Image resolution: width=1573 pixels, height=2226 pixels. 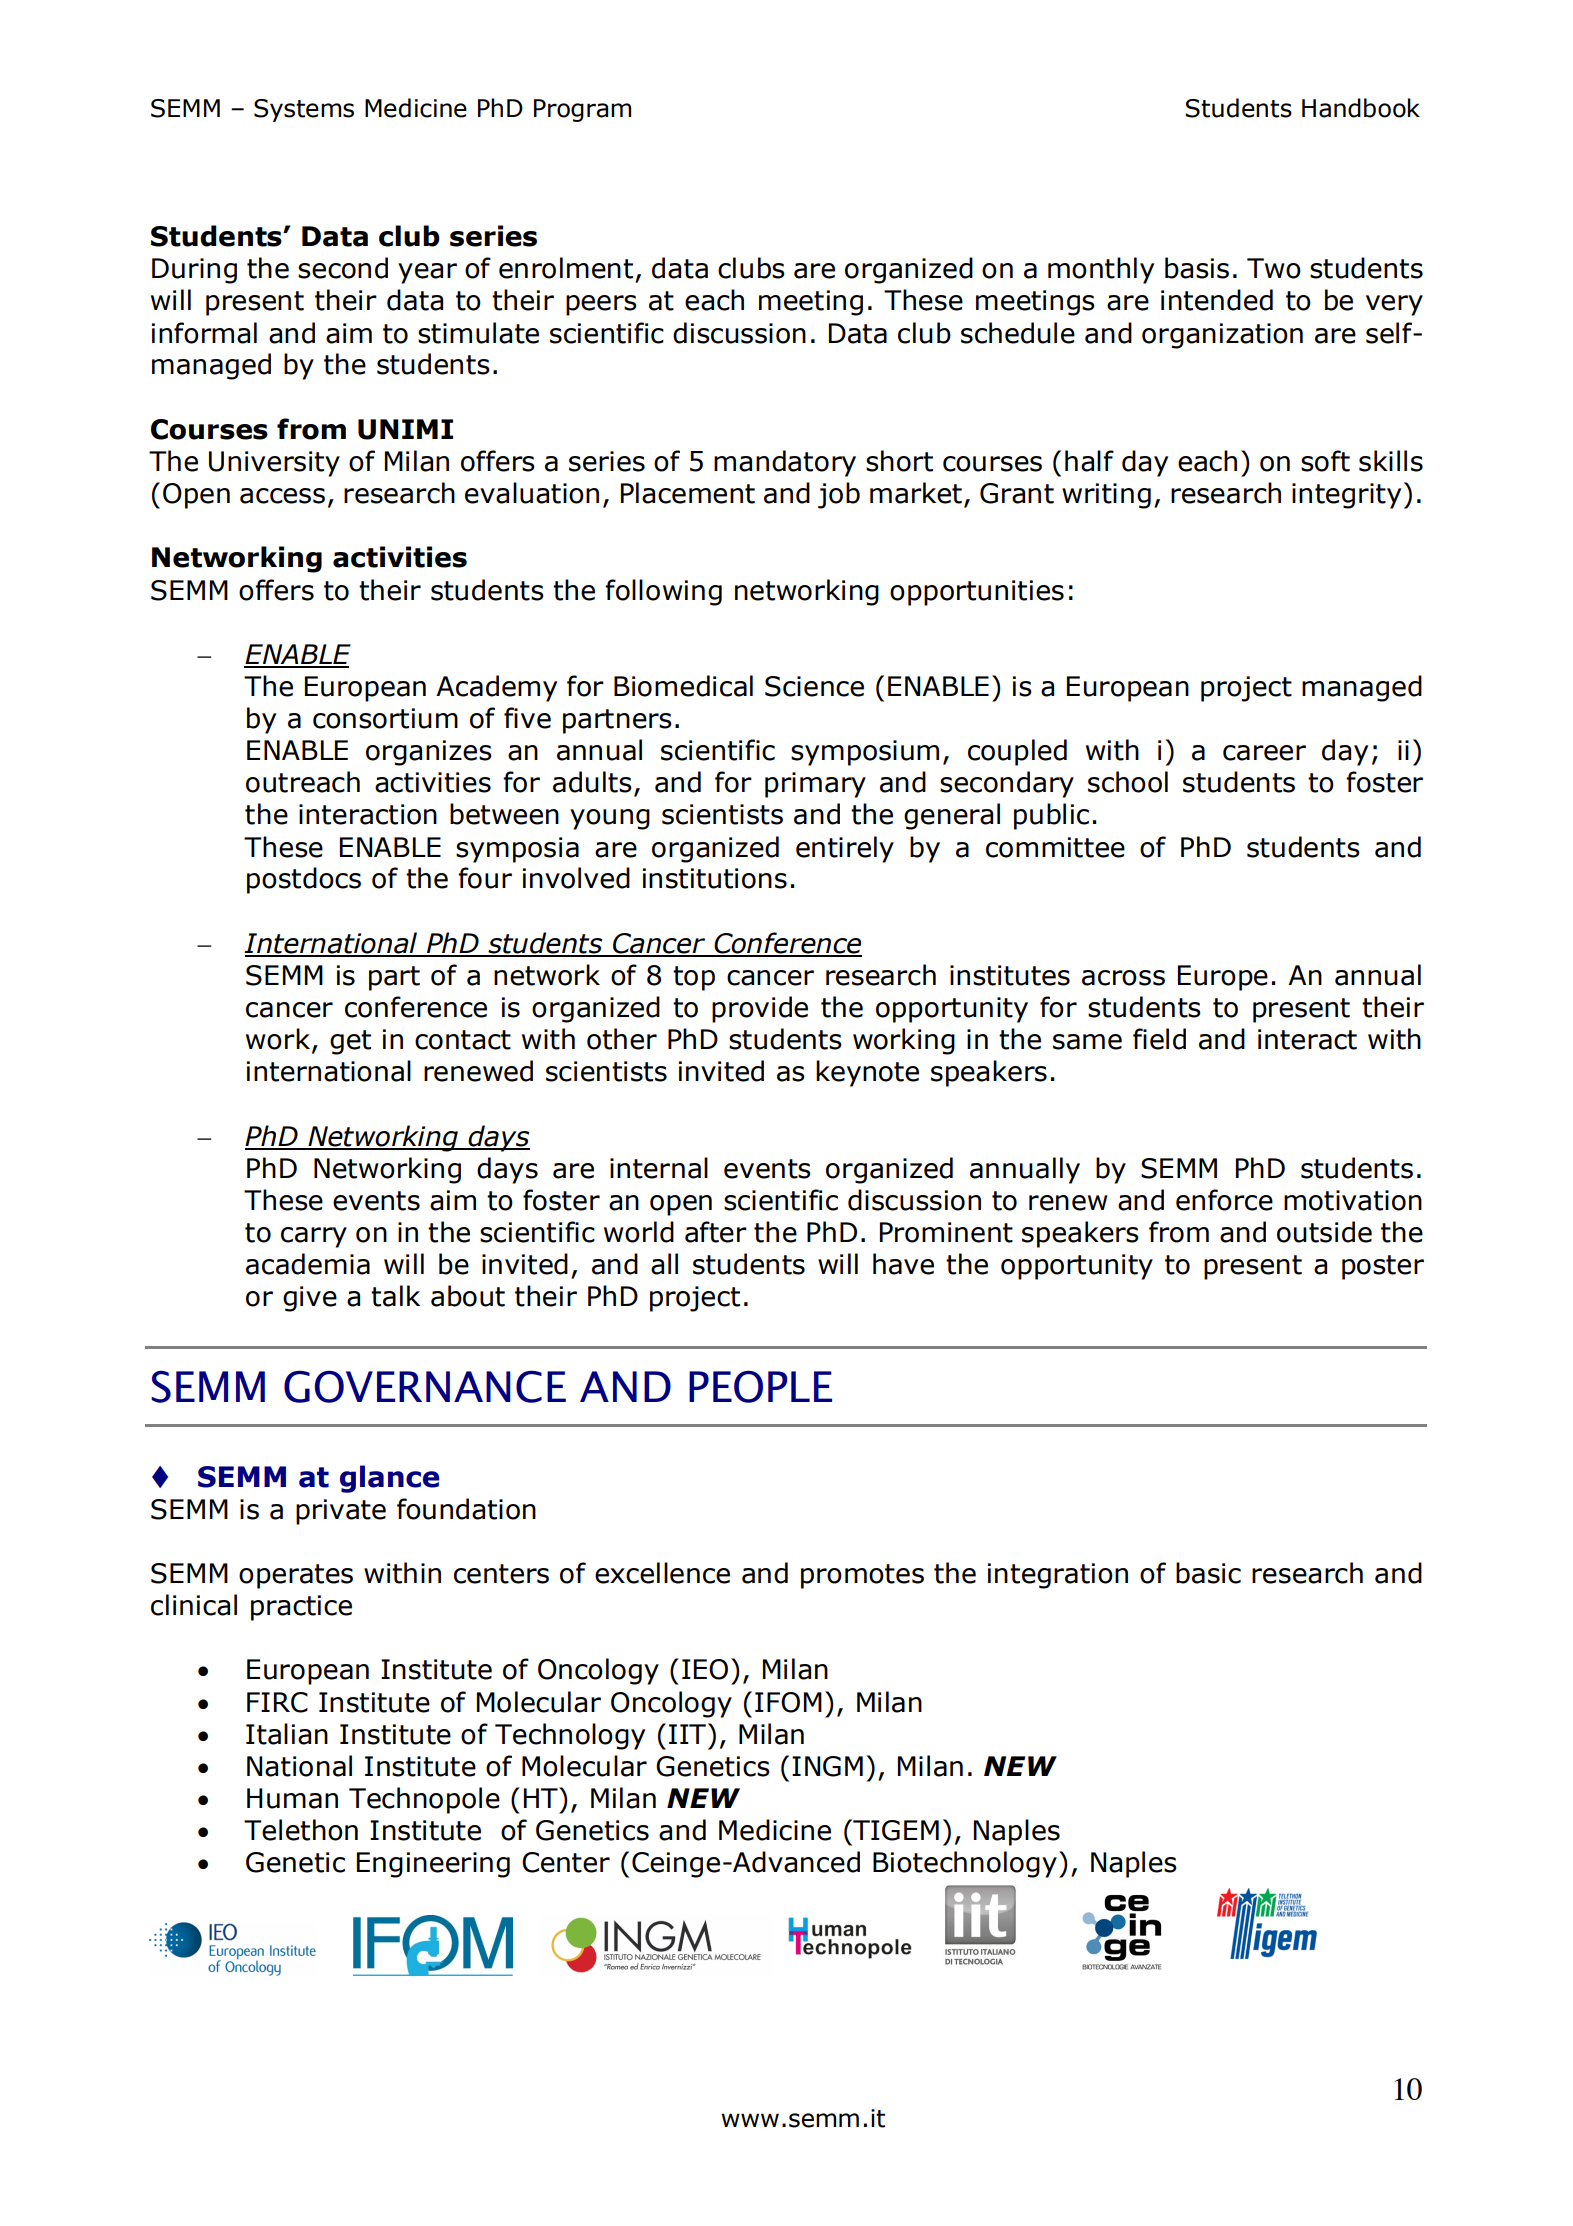 What do you see at coordinates (301, 1830) in the screenshot?
I see `Telethon` at bounding box center [301, 1830].
